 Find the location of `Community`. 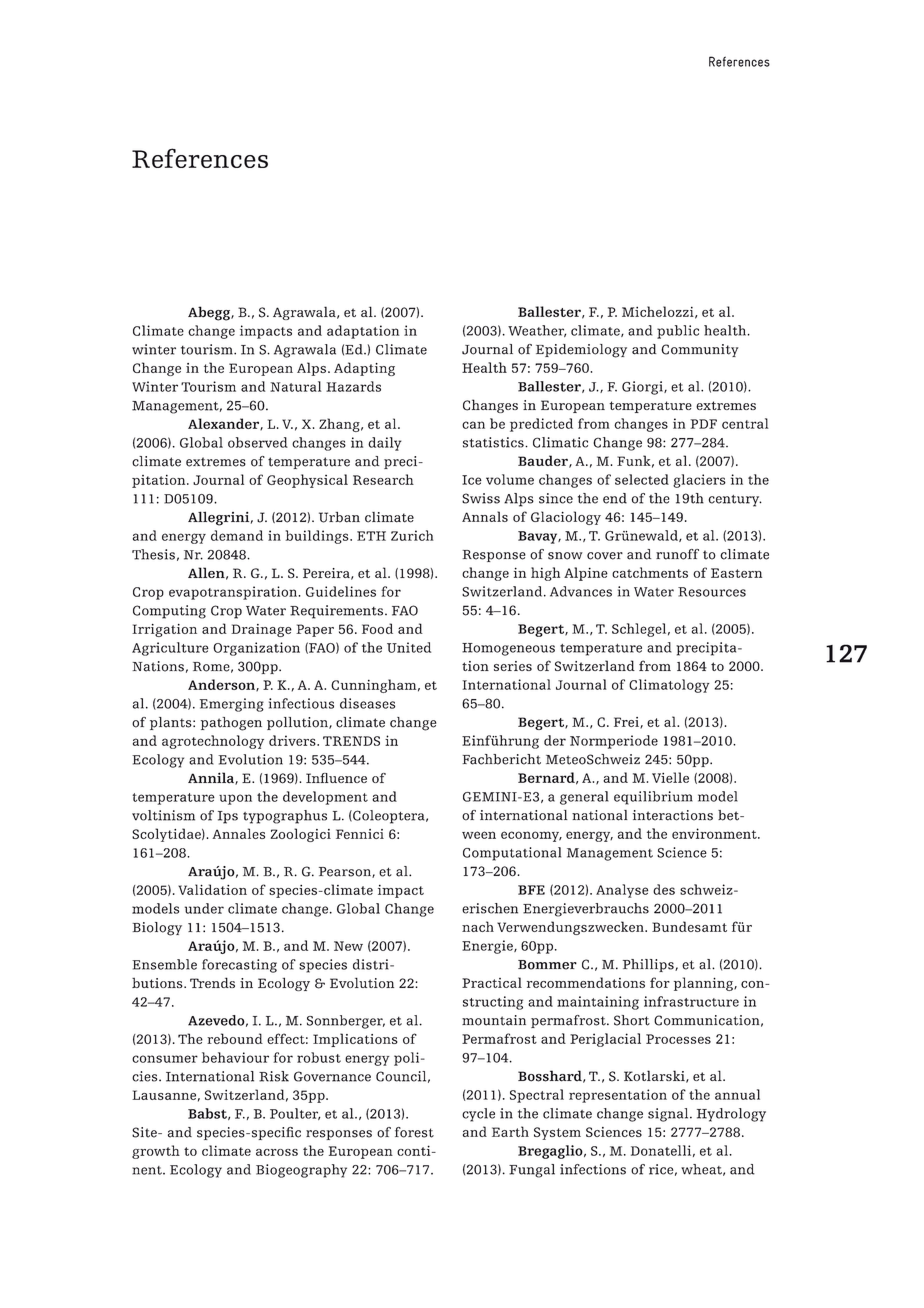

Community is located at coordinates (700, 350).
